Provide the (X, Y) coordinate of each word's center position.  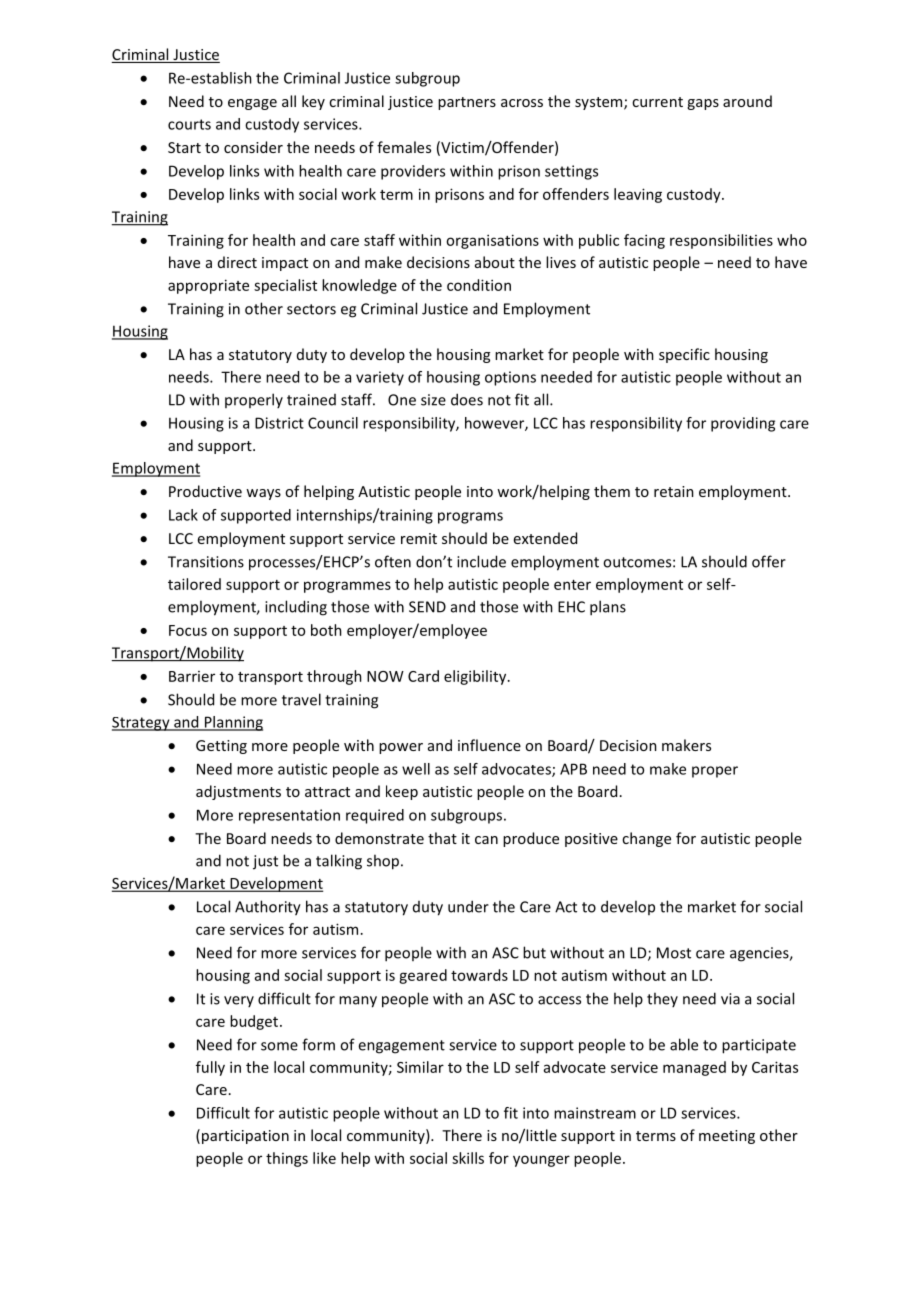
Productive (205, 491)
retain (674, 491)
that (442, 838)
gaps (703, 104)
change (646, 839)
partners (467, 103)
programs (470, 518)
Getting (221, 747)
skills (468, 1158)
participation (245, 1137)
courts (189, 124)
